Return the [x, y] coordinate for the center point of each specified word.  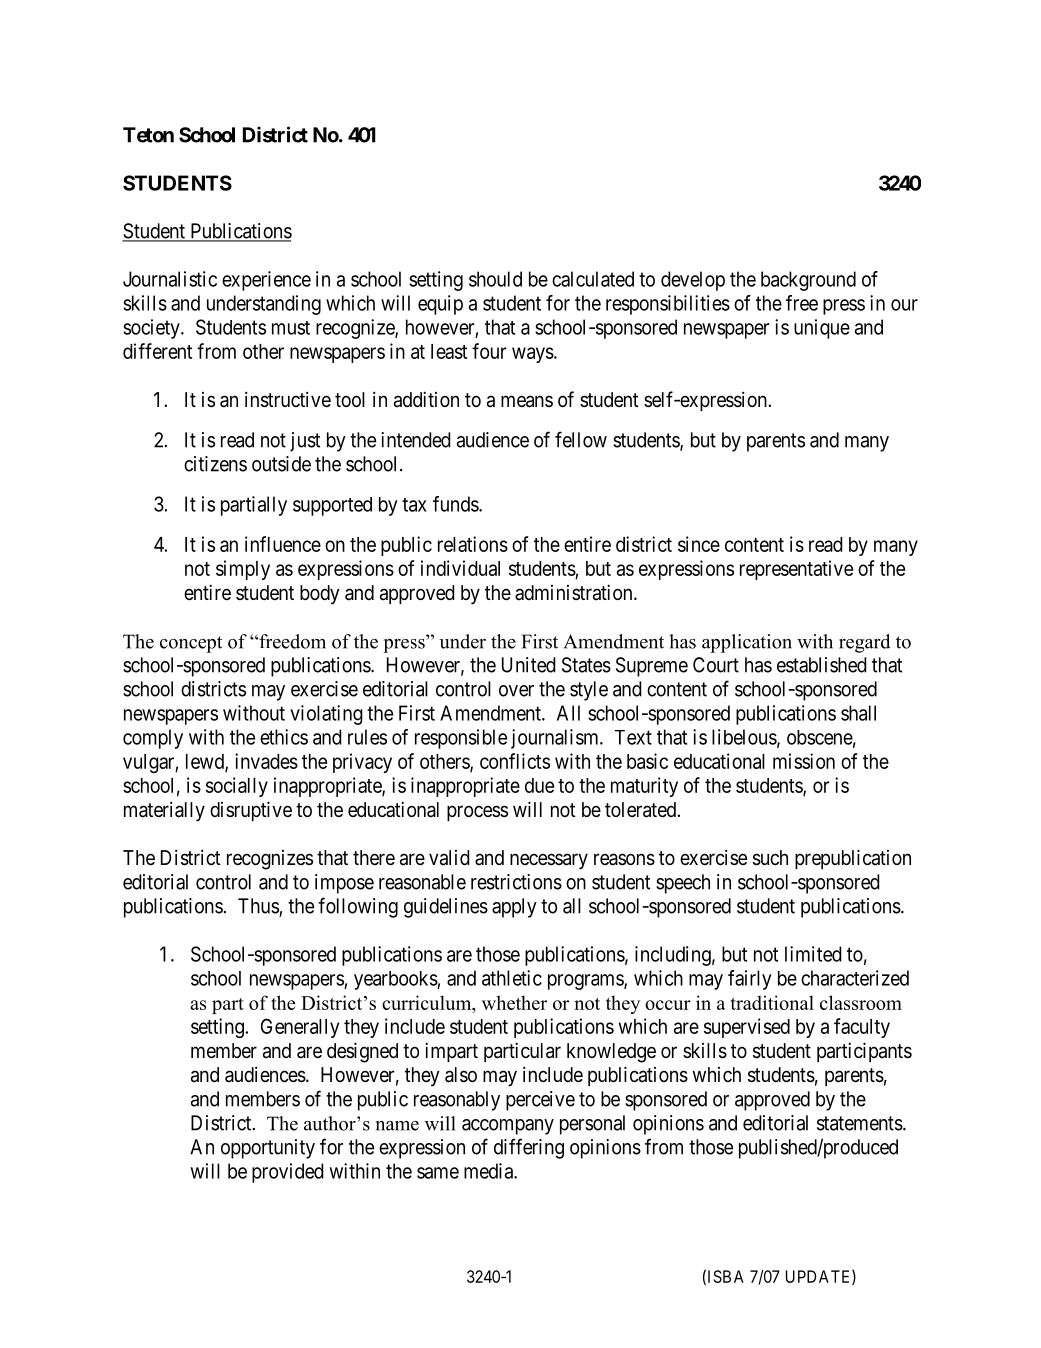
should [495, 279]
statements [860, 1123]
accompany [508, 1127]
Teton [148, 135]
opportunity [268, 1149]
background [808, 281]
